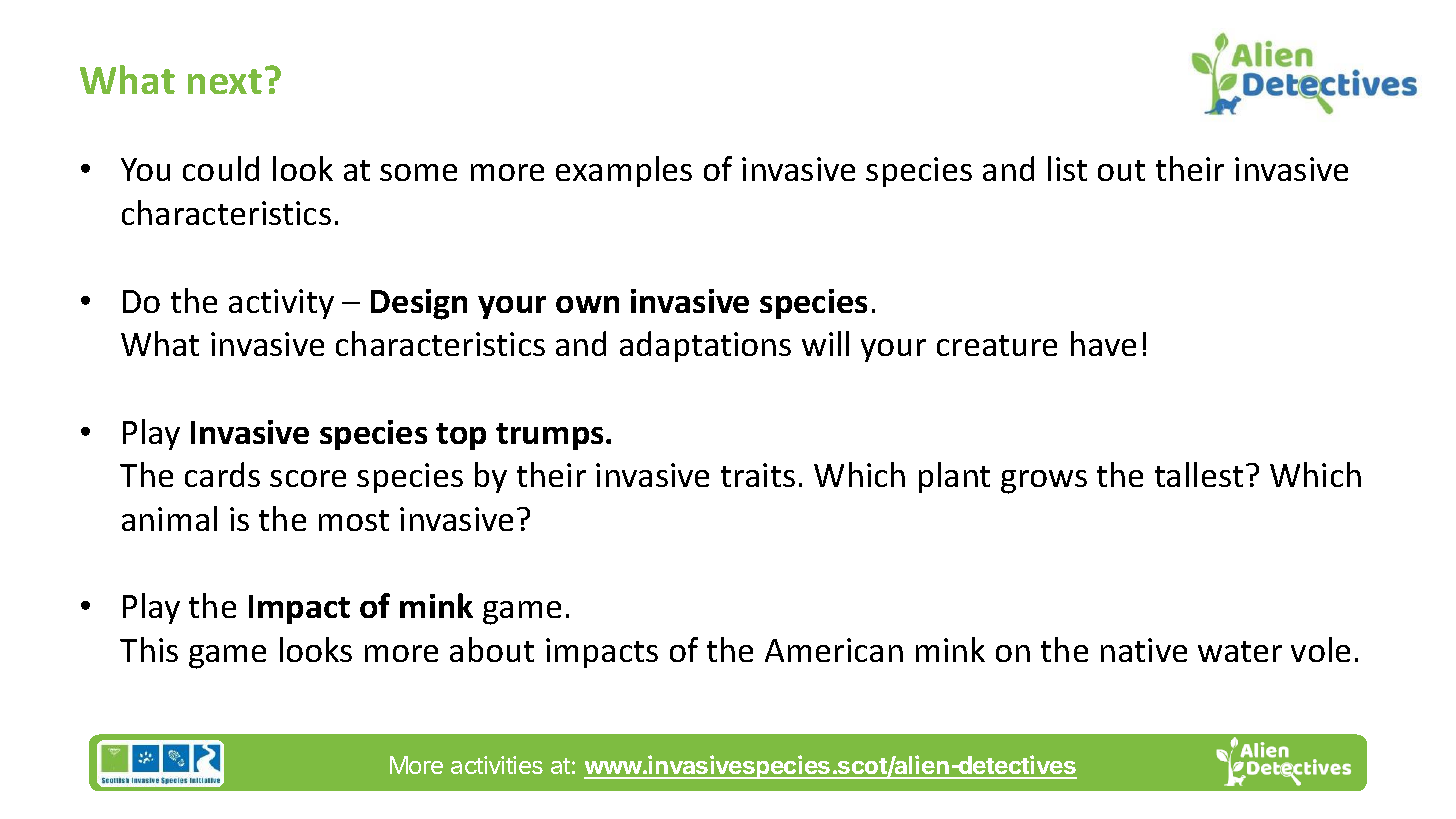 This image has width=1456, height=819. What do you see at coordinates (1144, 650) in the image?
I see `native` at bounding box center [1144, 650].
